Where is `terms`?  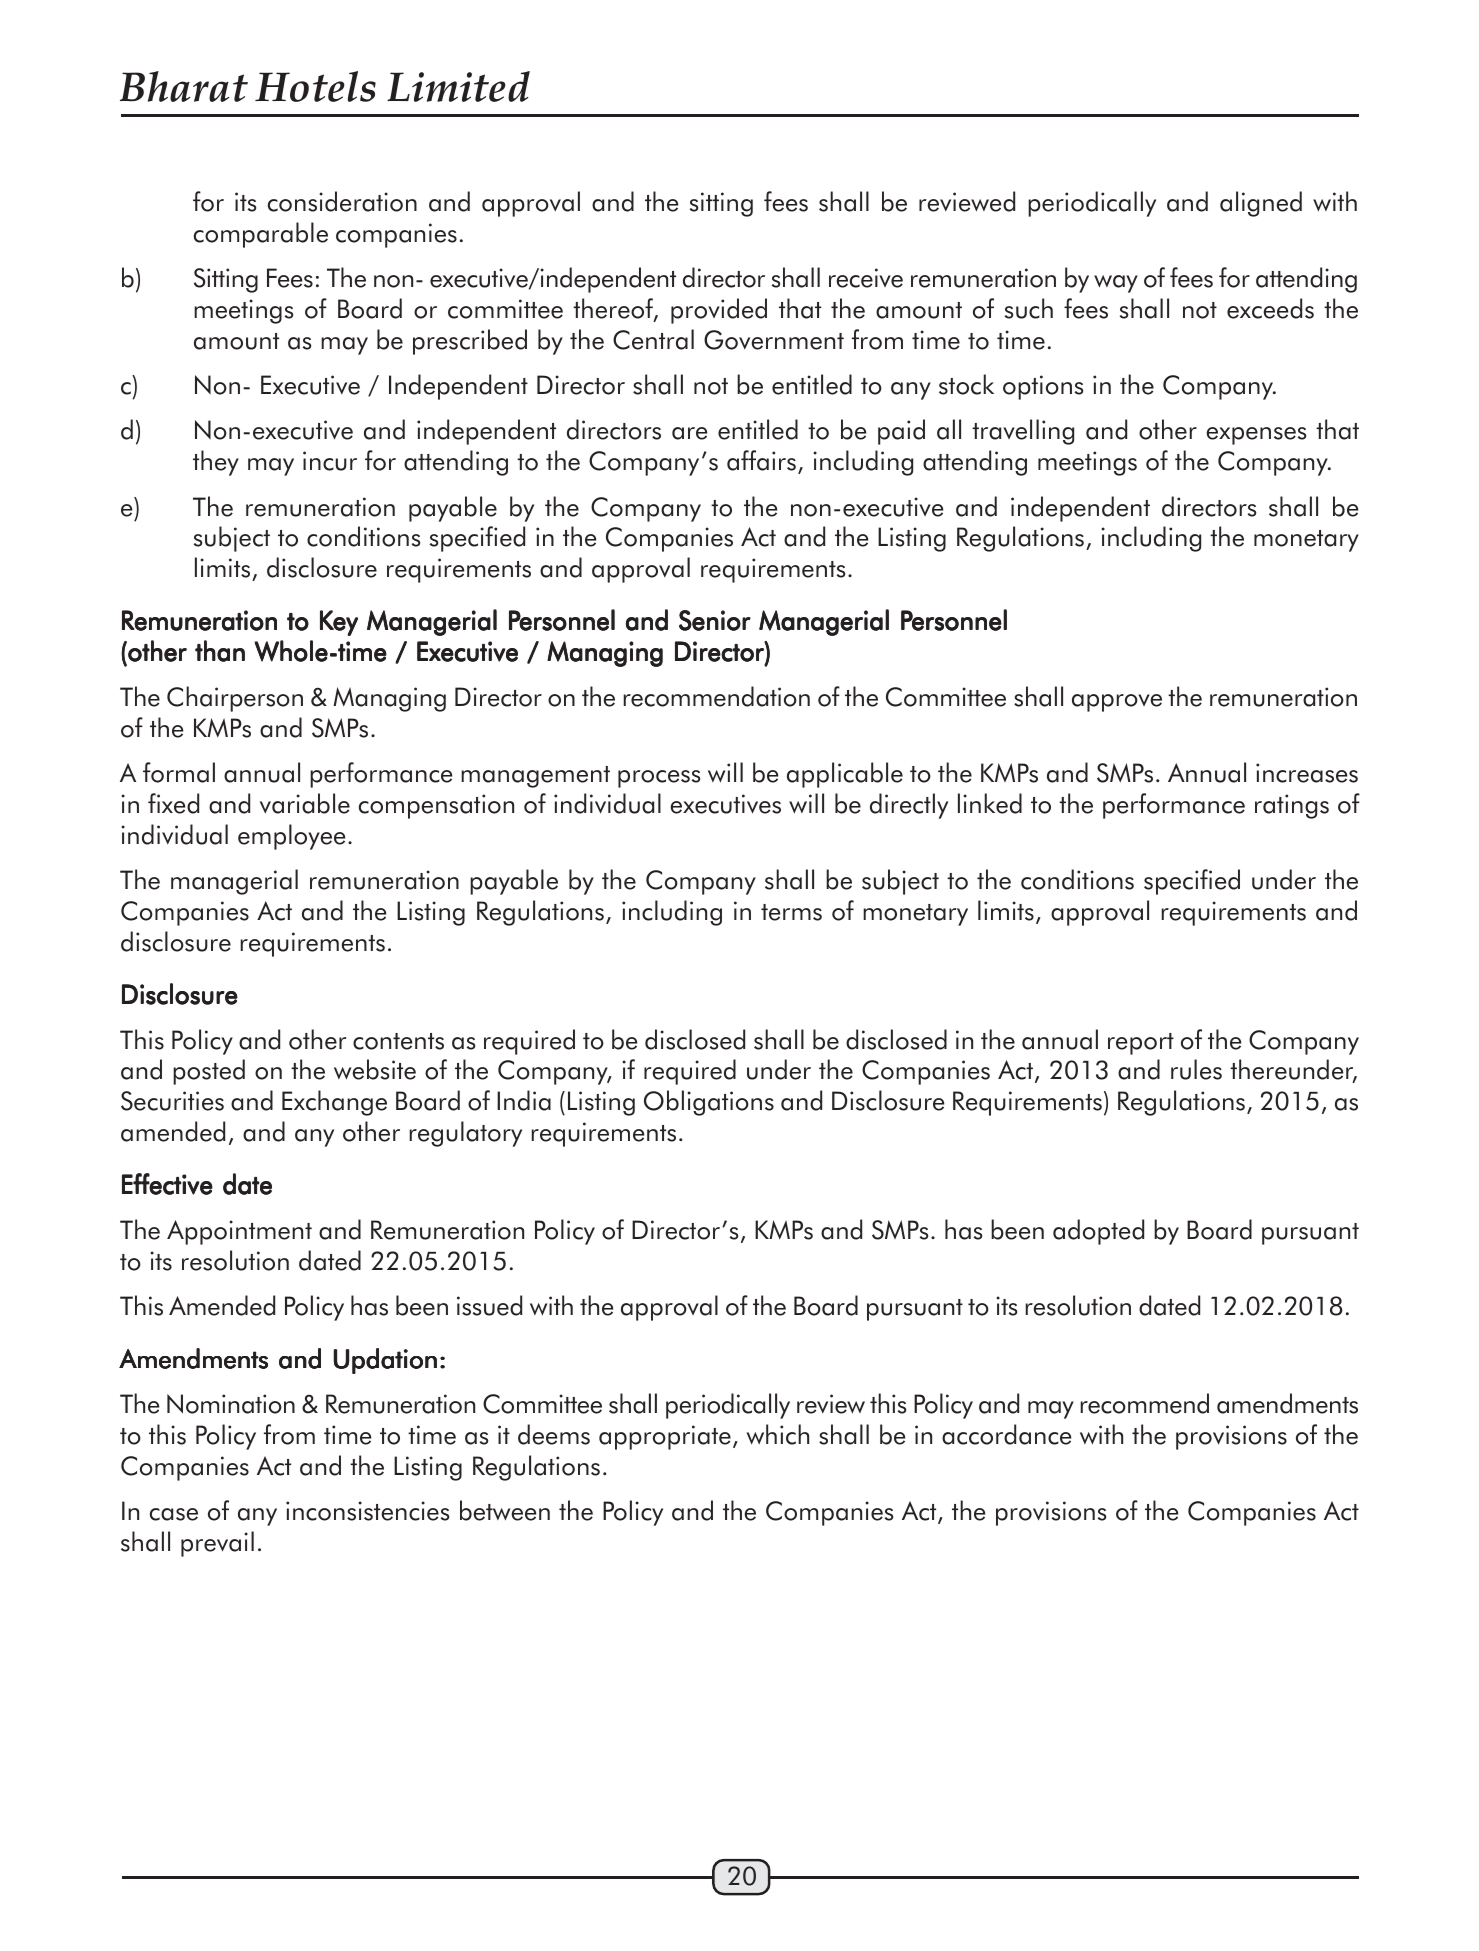
terms is located at coordinates (791, 912).
